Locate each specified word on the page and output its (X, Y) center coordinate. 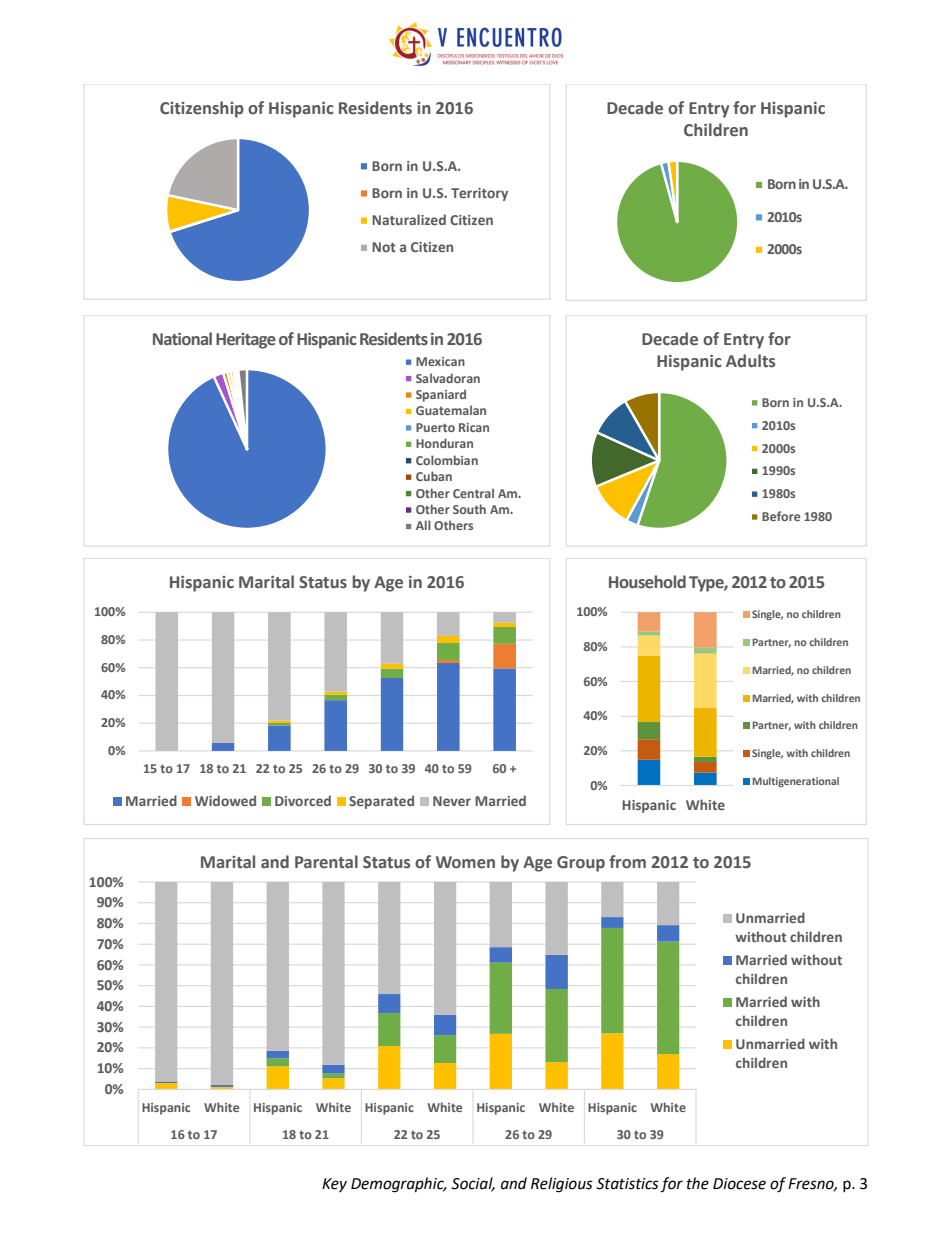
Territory (479, 194)
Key (334, 1185)
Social (473, 1184)
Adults (750, 361)
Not (384, 247)
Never (452, 801)
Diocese (739, 1184)
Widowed (225, 800)
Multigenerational (796, 782)
